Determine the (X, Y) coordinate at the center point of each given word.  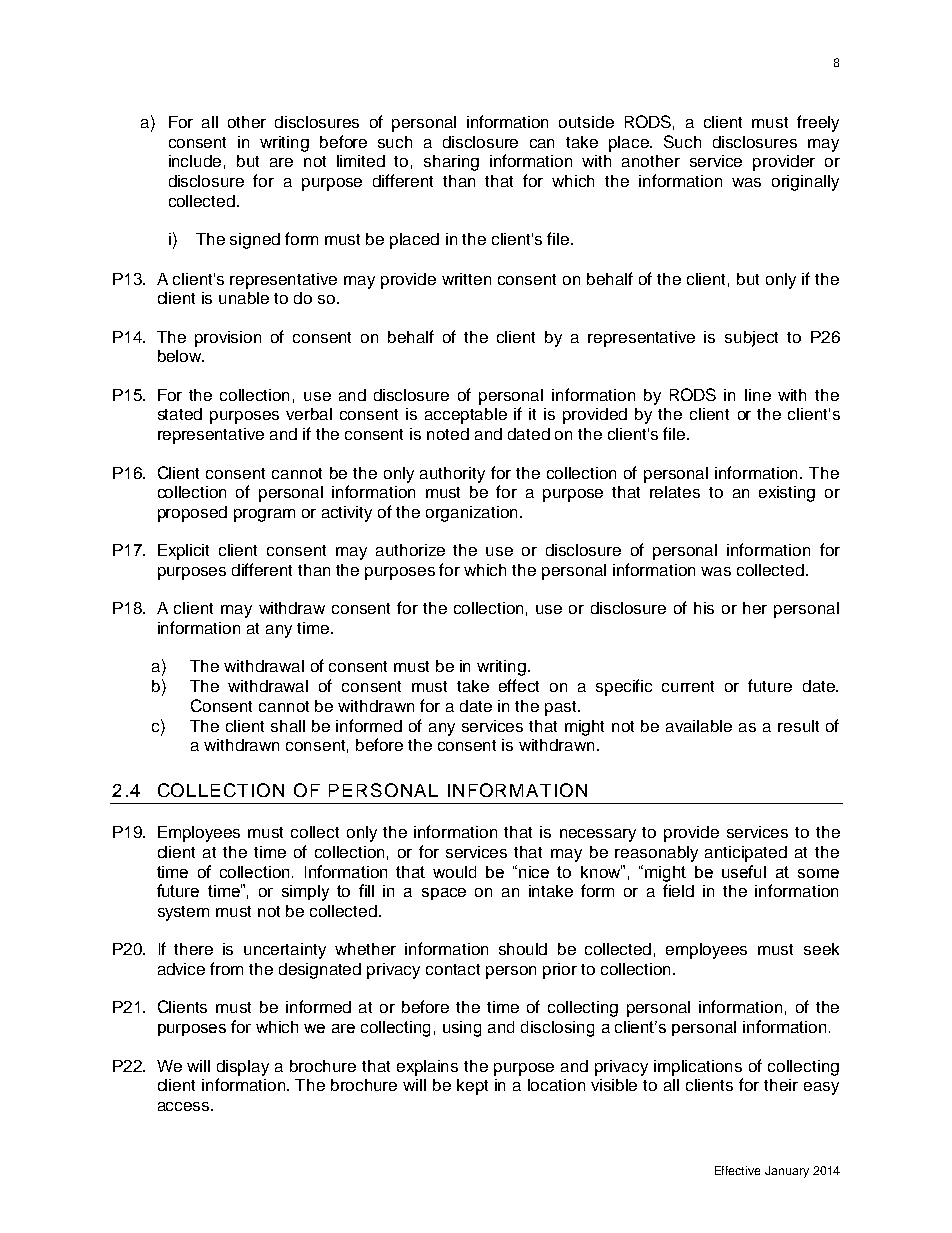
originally (805, 183)
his (704, 608)
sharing (451, 163)
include (195, 161)
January (787, 1172)
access (185, 1106)
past (562, 708)
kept (472, 1087)
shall (288, 726)
